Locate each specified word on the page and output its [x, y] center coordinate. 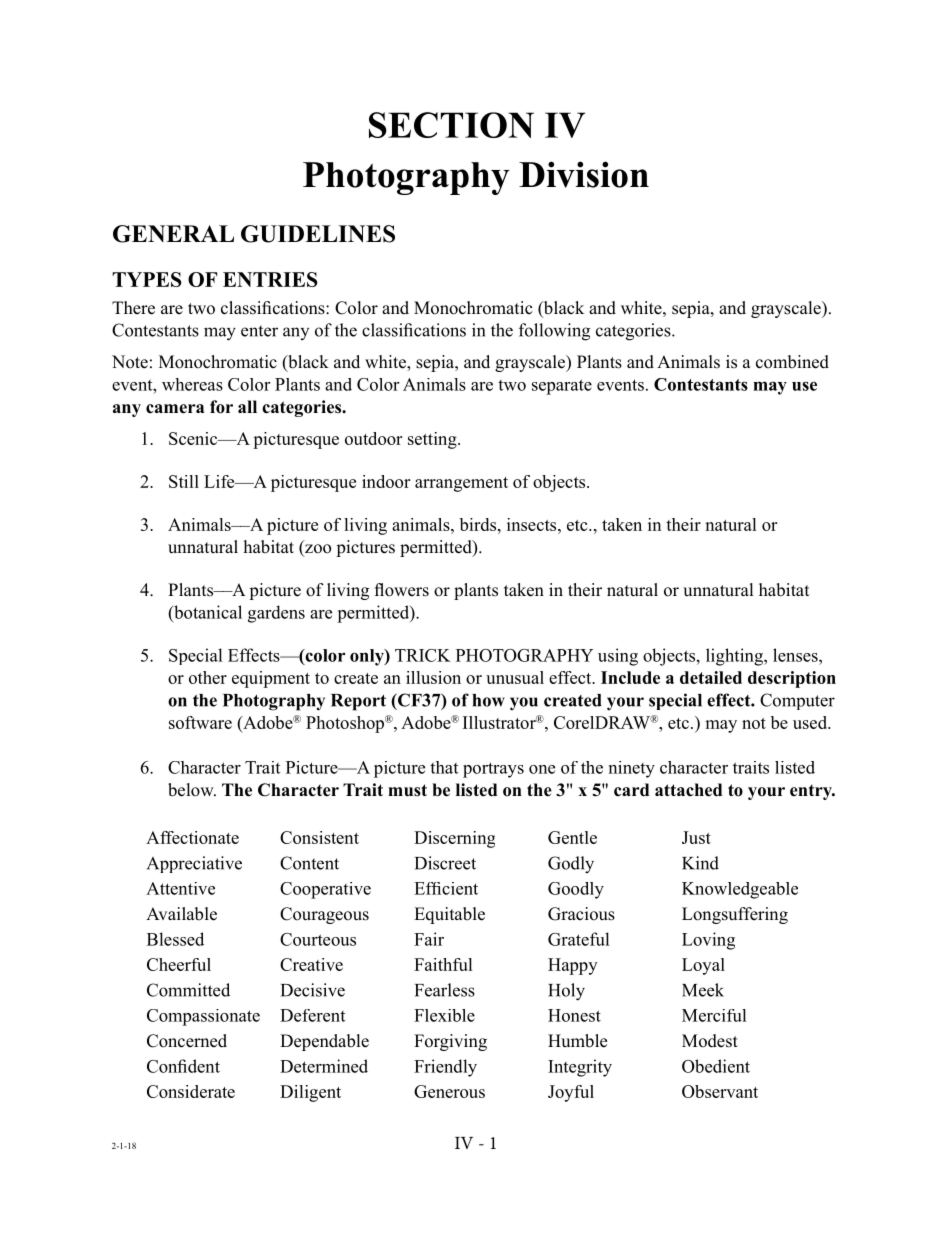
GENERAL [173, 234]
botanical [207, 612]
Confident [183, 1066]
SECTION [451, 125]
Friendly [445, 1068]
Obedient [716, 1066]
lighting [735, 657]
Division [584, 174]
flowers [401, 590]
